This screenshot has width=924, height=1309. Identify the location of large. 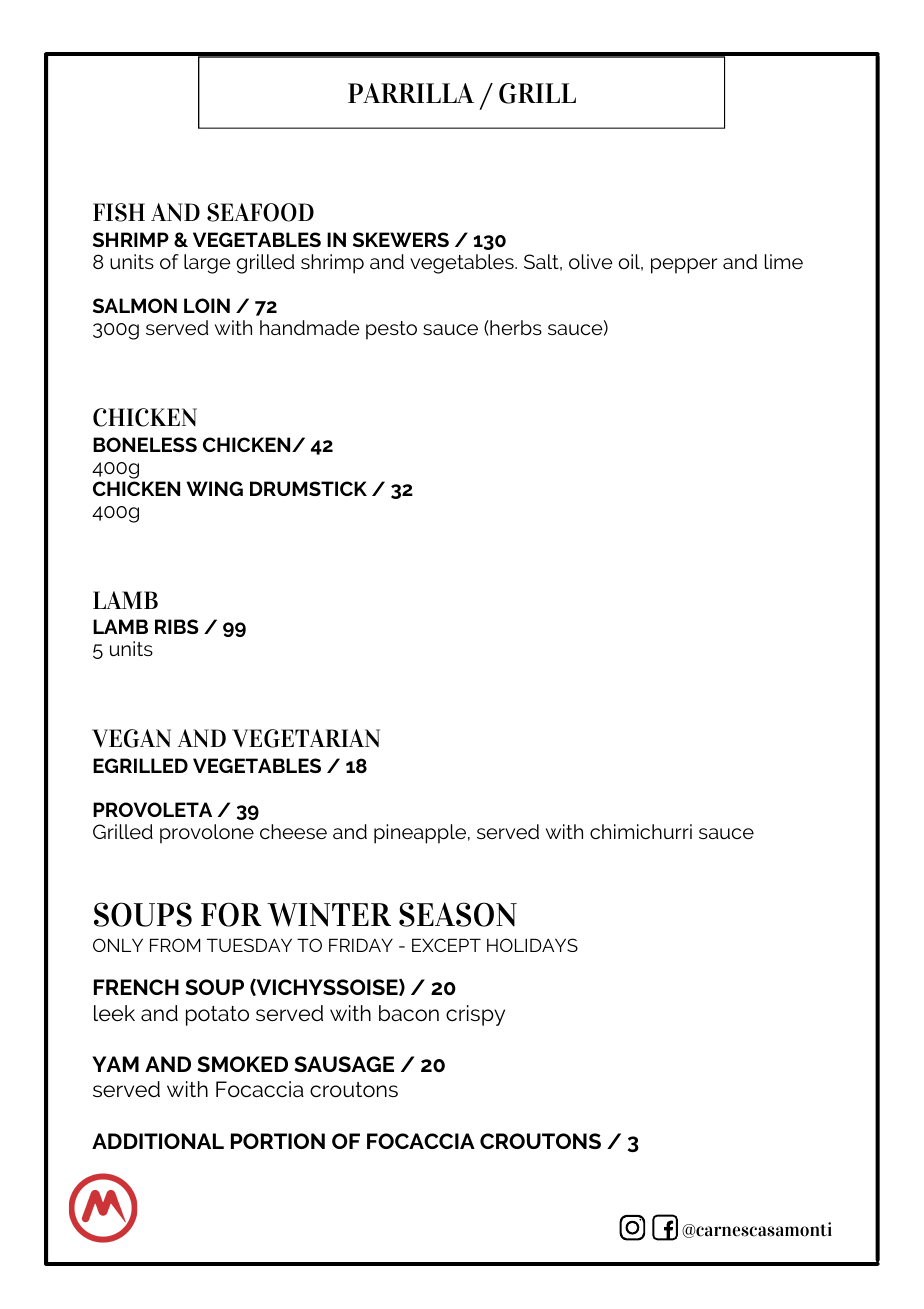
(207, 264).
